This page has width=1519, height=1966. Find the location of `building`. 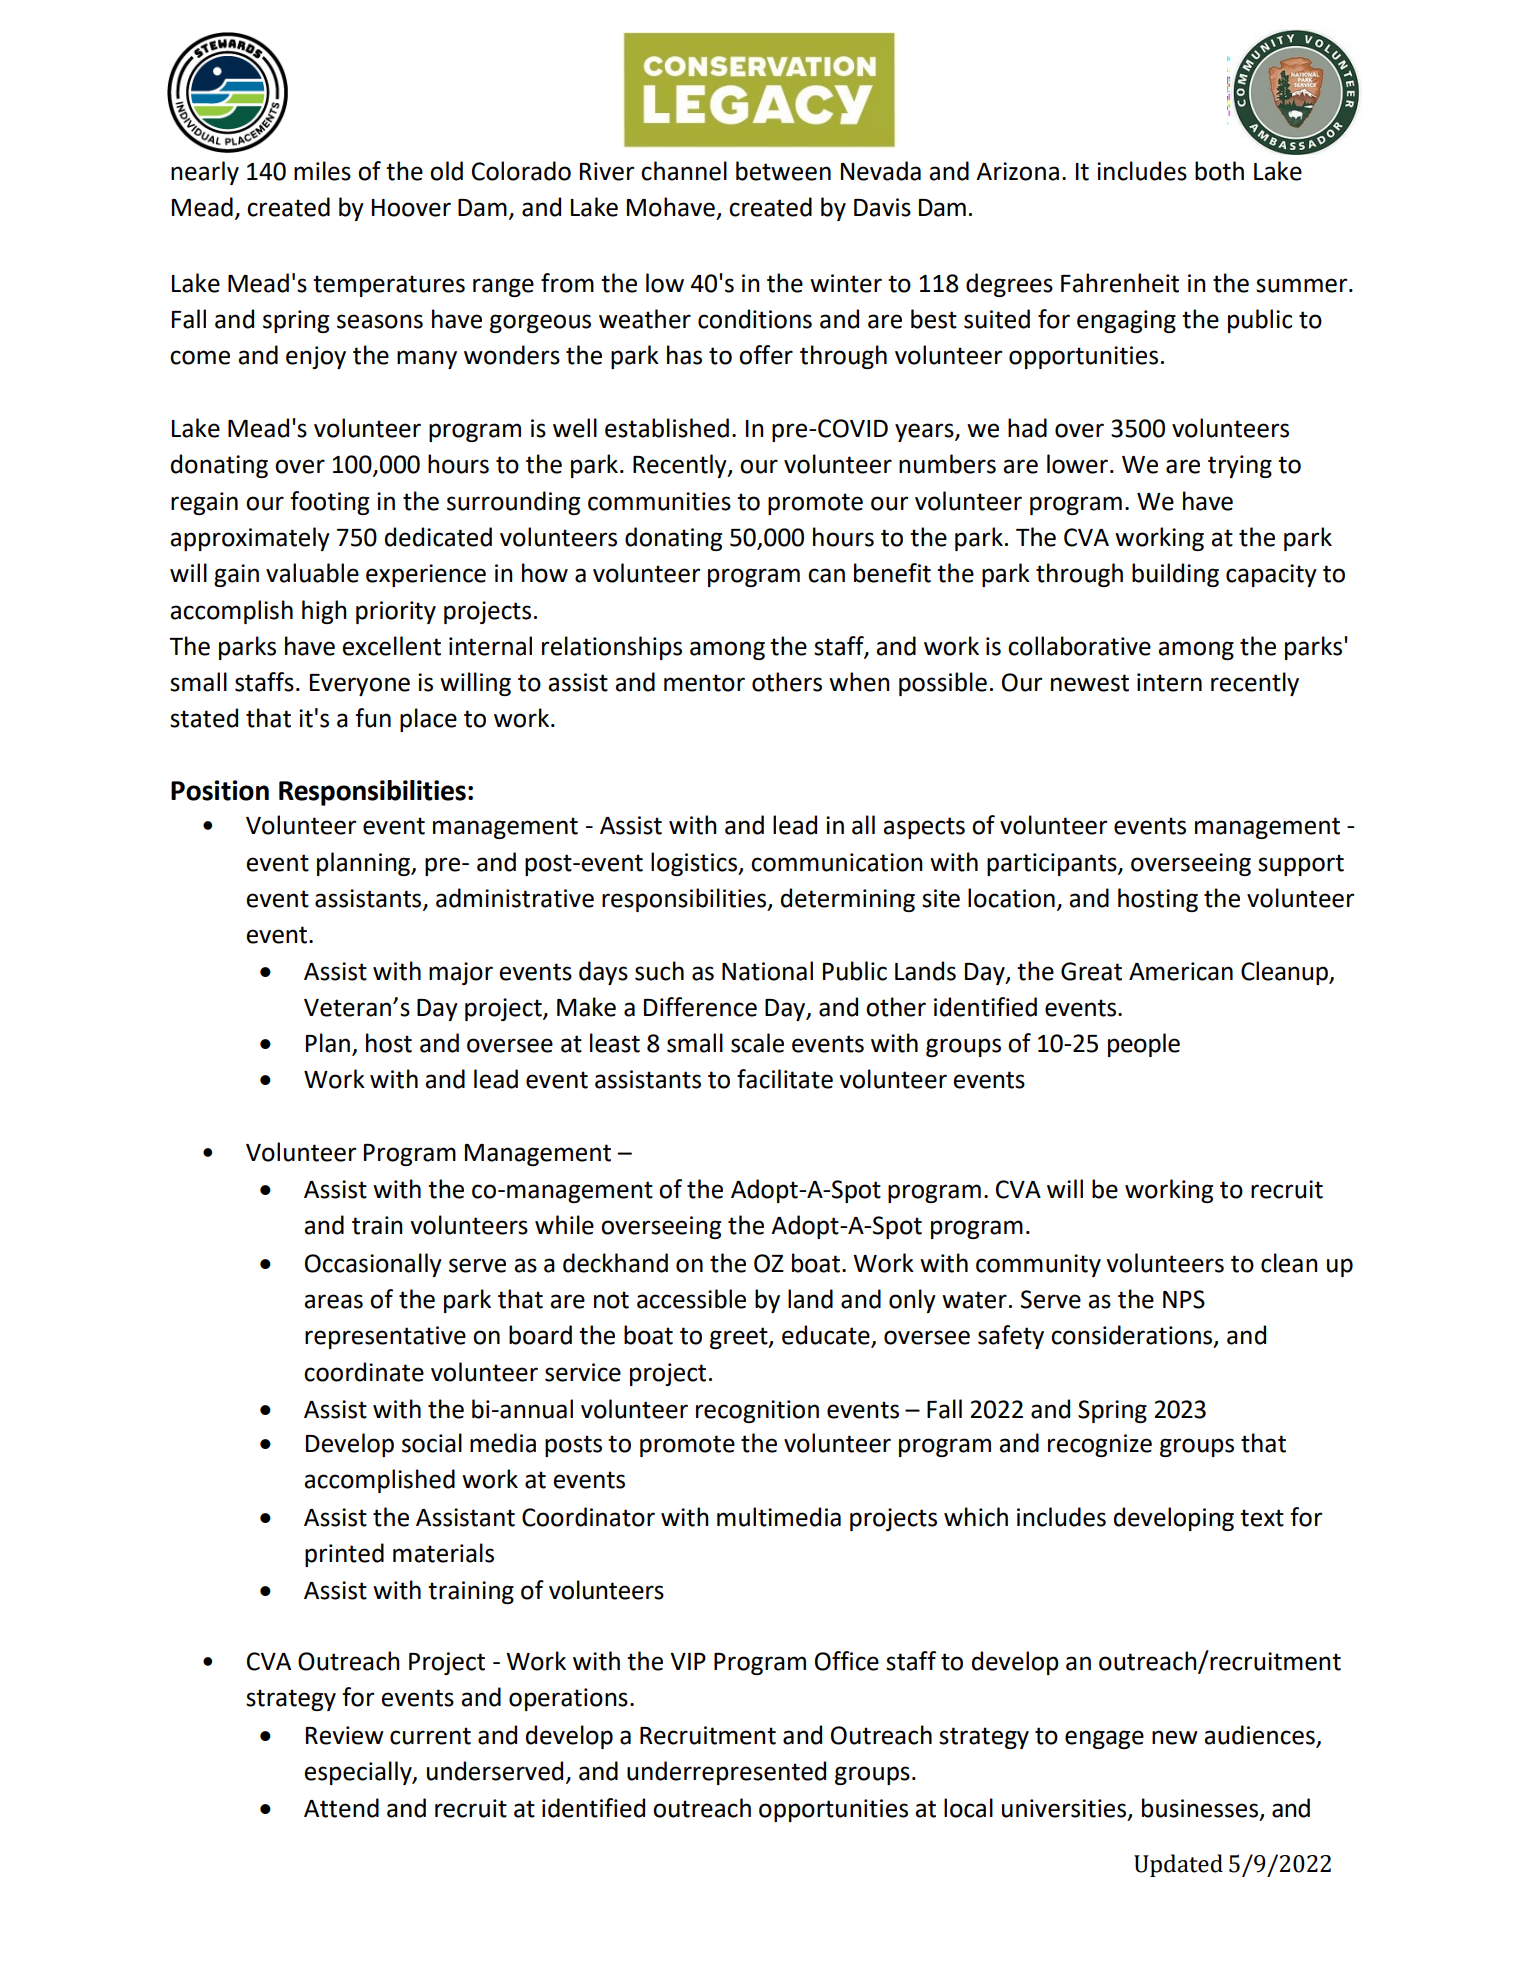

building is located at coordinates (1175, 575).
